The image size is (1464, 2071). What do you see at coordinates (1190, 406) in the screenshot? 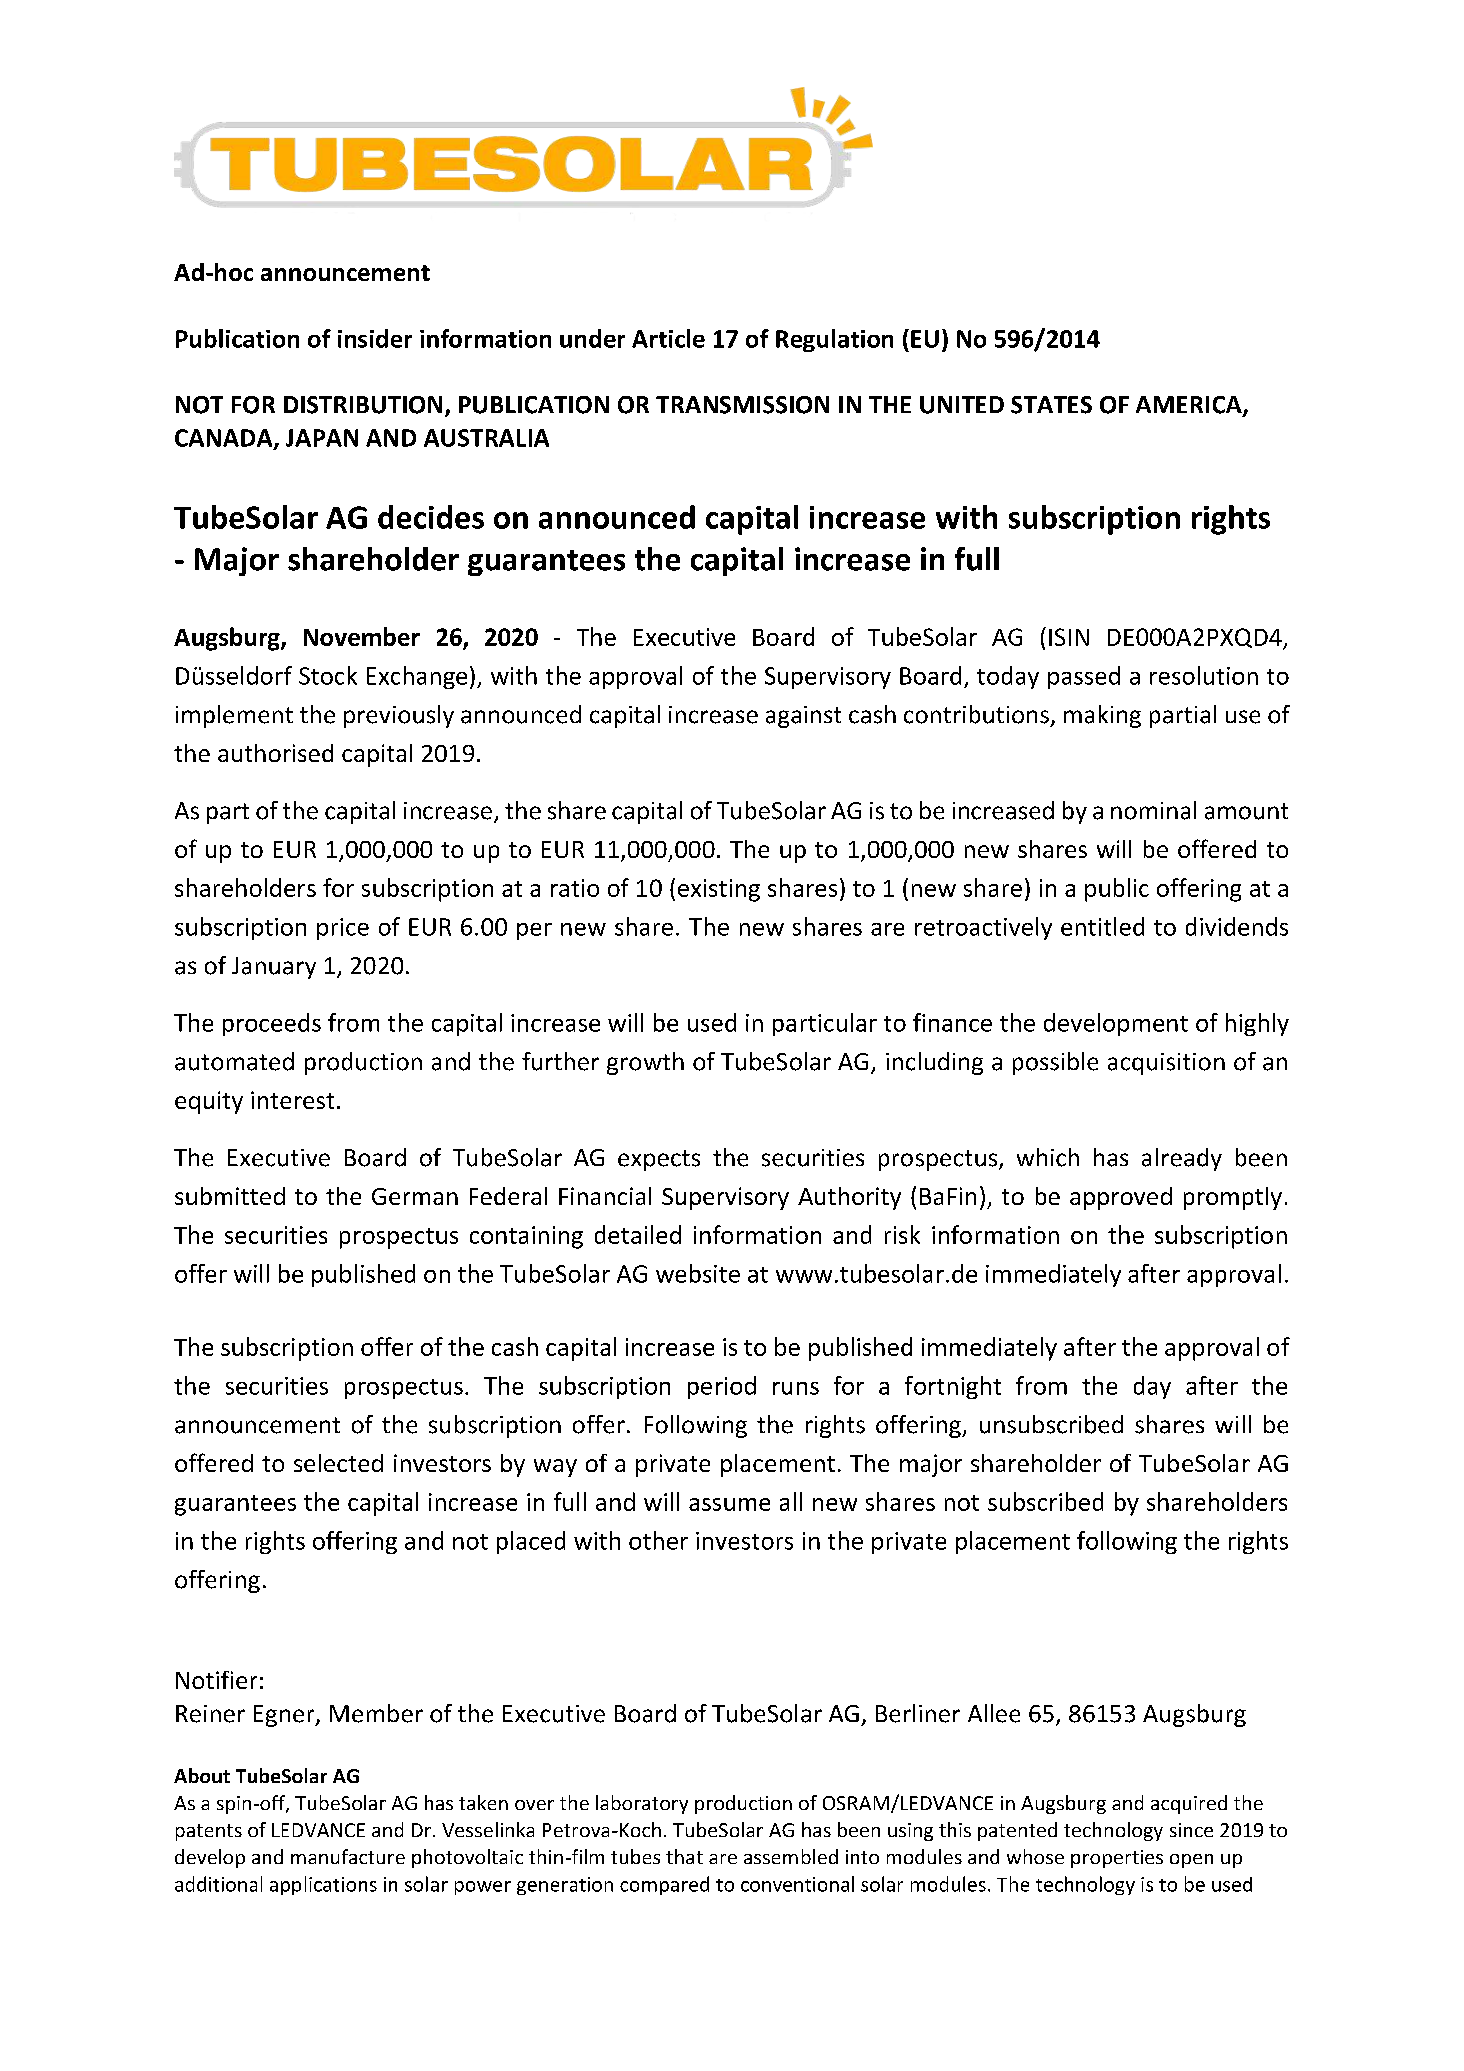
I see `AMERICA` at bounding box center [1190, 406].
